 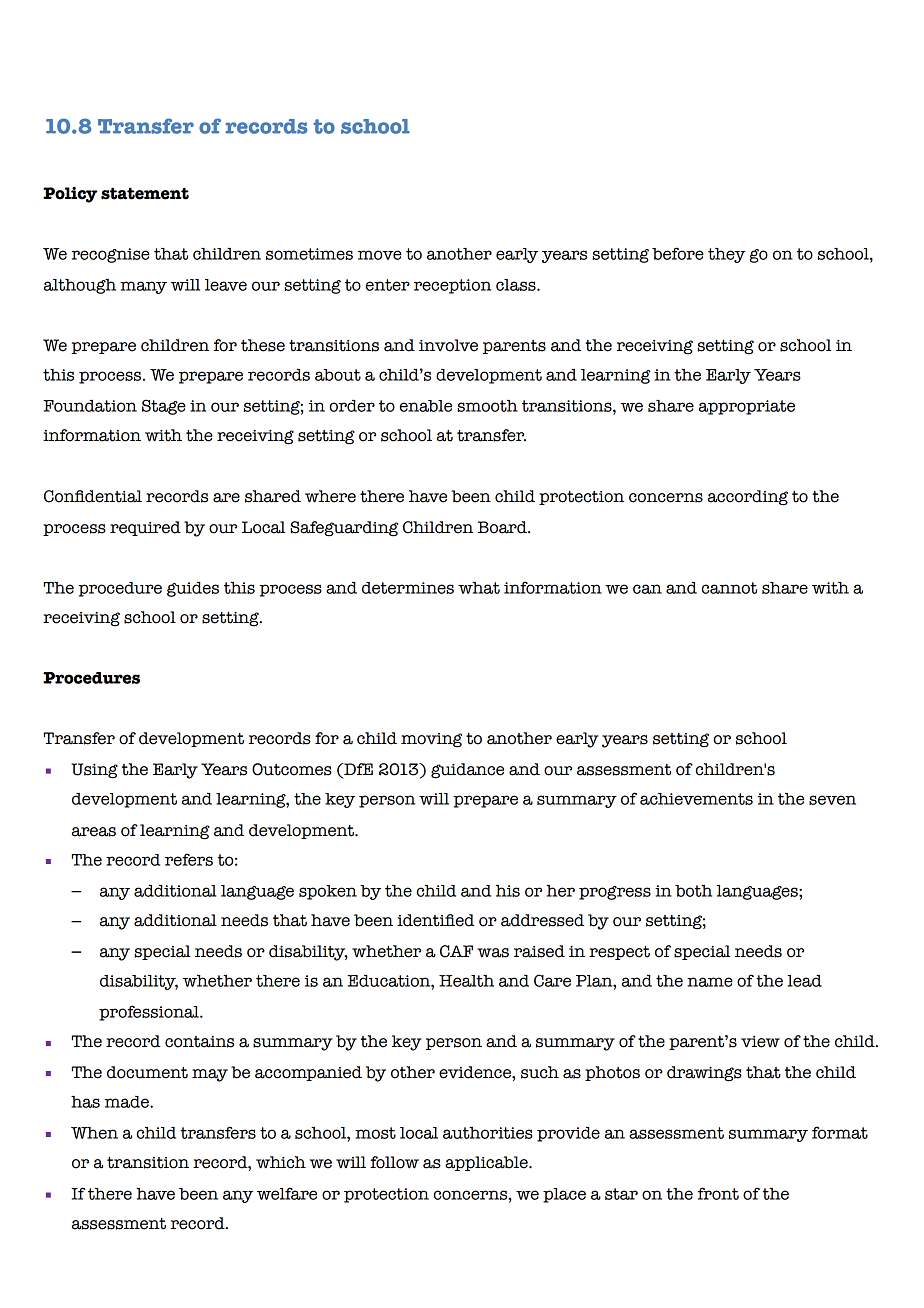 I want to click on applicable, so click(x=487, y=1163).
